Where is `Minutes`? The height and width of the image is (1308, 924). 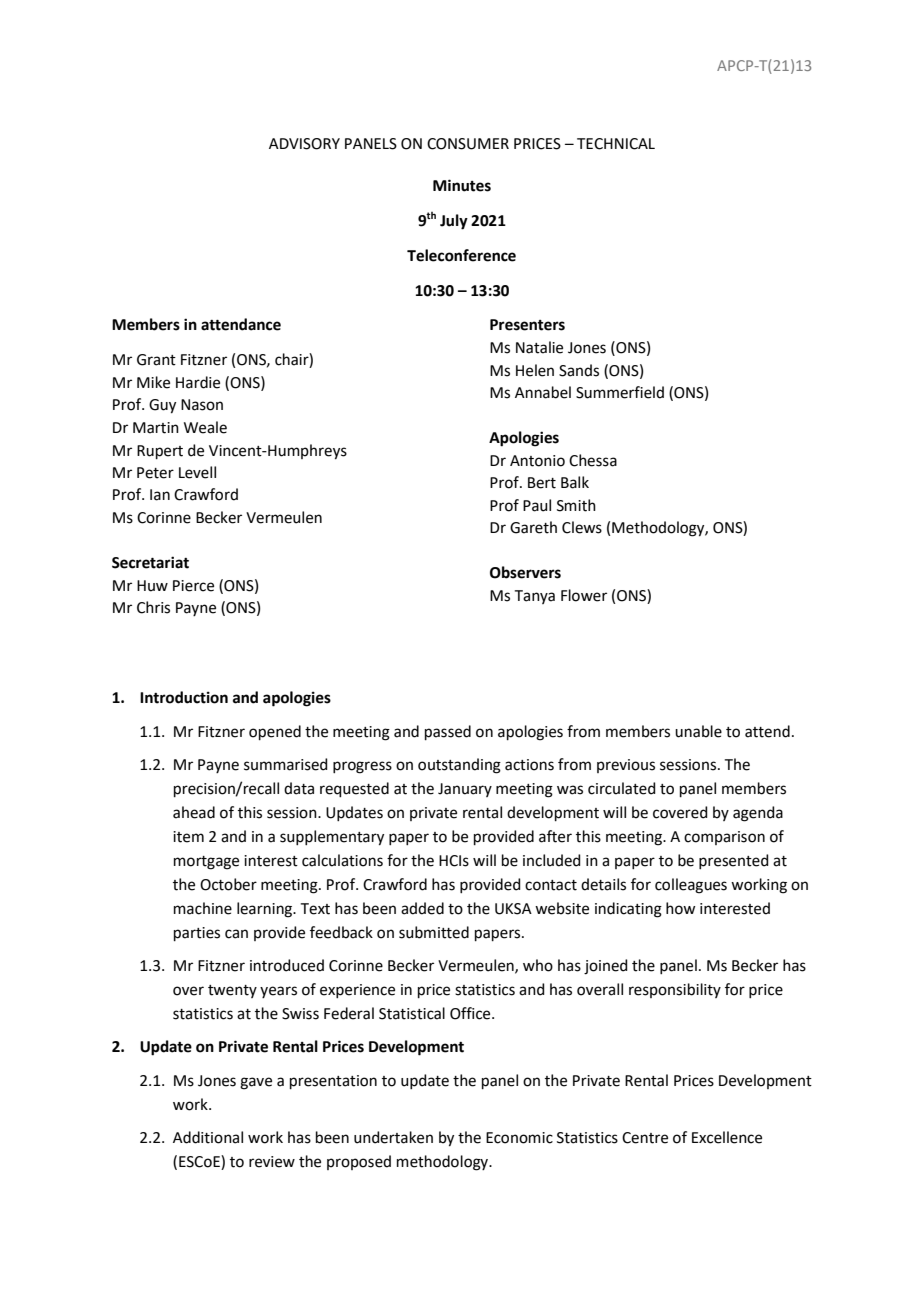
Minutes is located at coordinates (462, 185).
